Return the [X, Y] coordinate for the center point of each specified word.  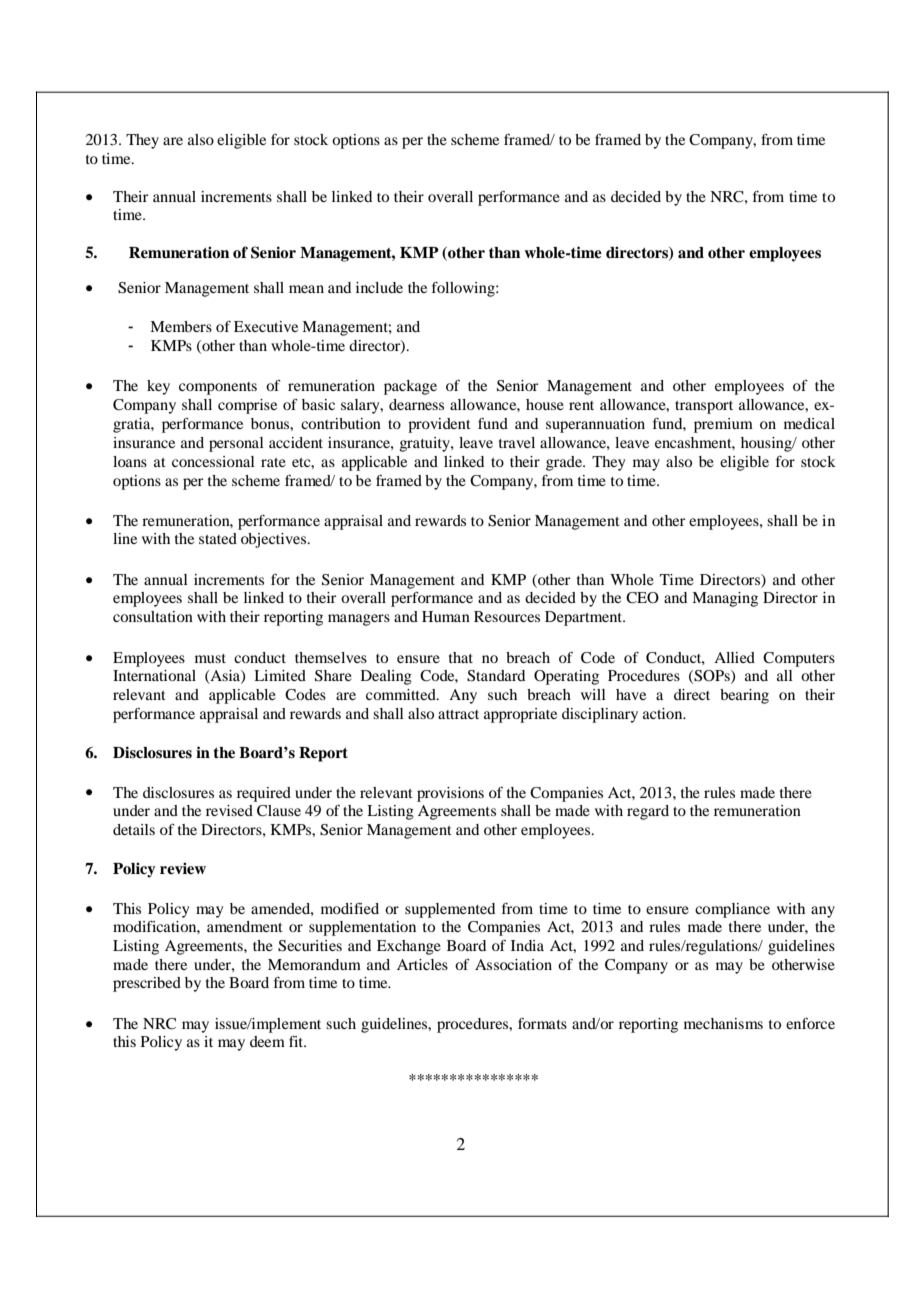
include [379, 287]
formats [542, 1023]
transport [704, 407]
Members [181, 326]
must [210, 658]
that [461, 657]
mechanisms [723, 1023]
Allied [734, 657]
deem [267, 1041]
